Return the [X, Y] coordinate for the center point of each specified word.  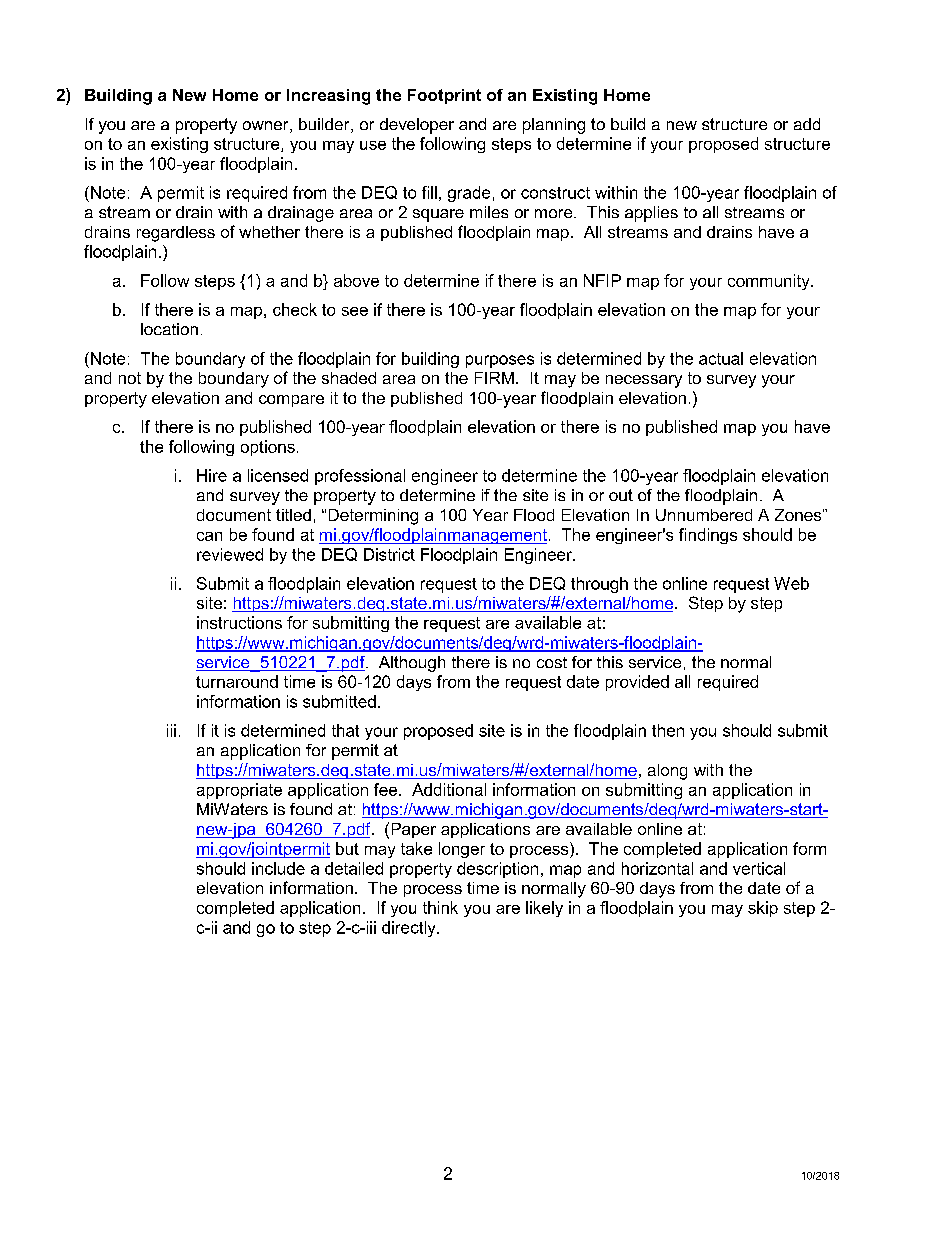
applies [651, 214]
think [440, 907]
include [278, 868]
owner [267, 127]
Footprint [444, 96]
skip [763, 909]
